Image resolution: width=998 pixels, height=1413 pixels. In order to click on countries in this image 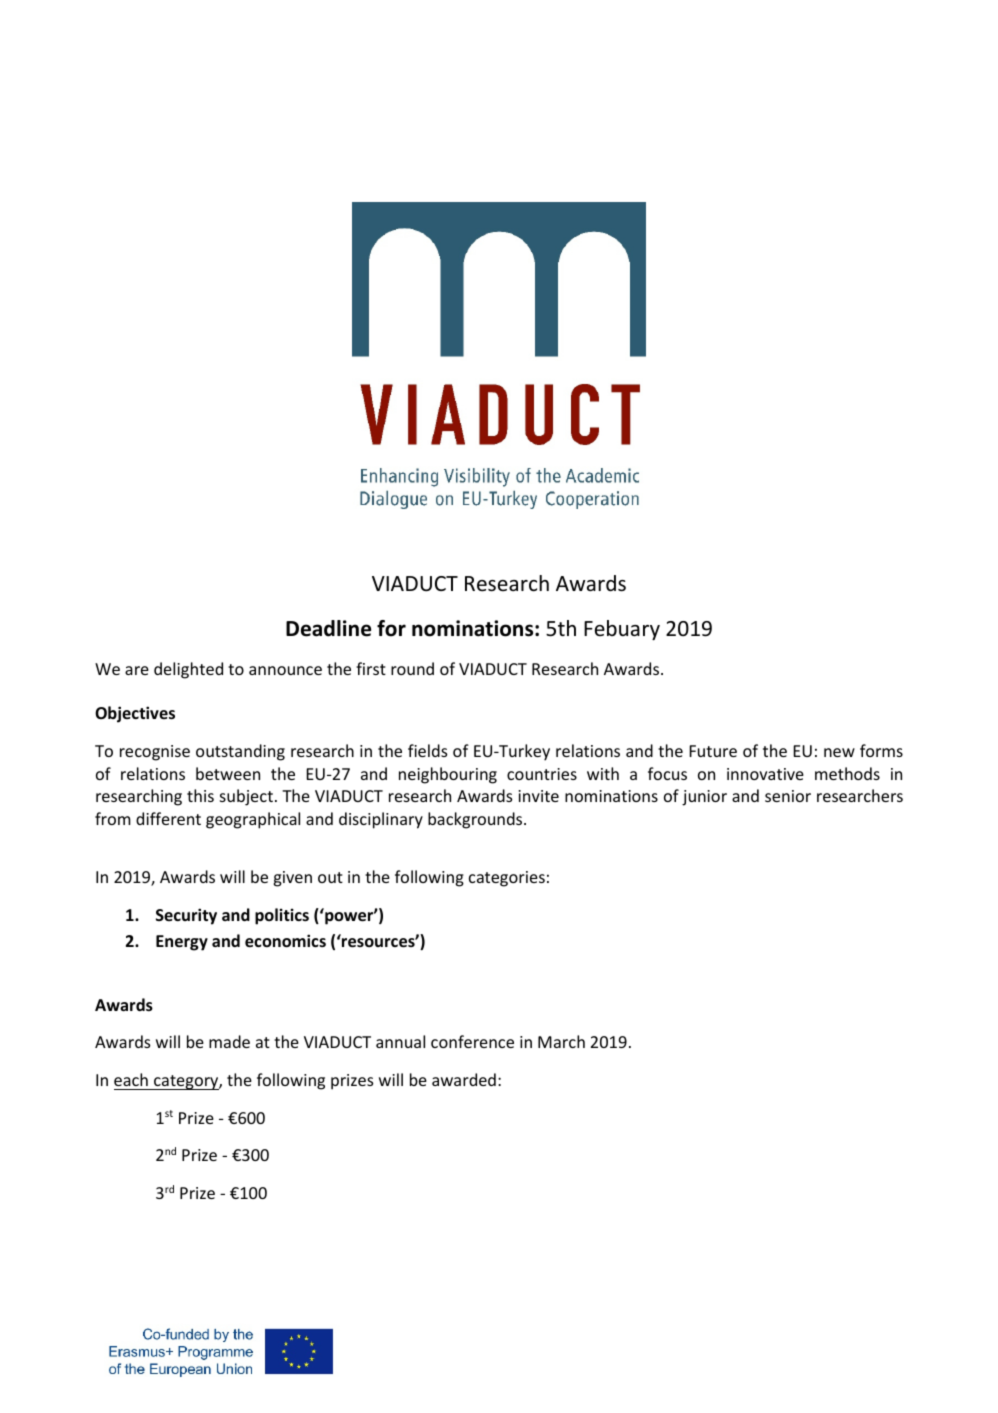, I will do `click(542, 774)`.
